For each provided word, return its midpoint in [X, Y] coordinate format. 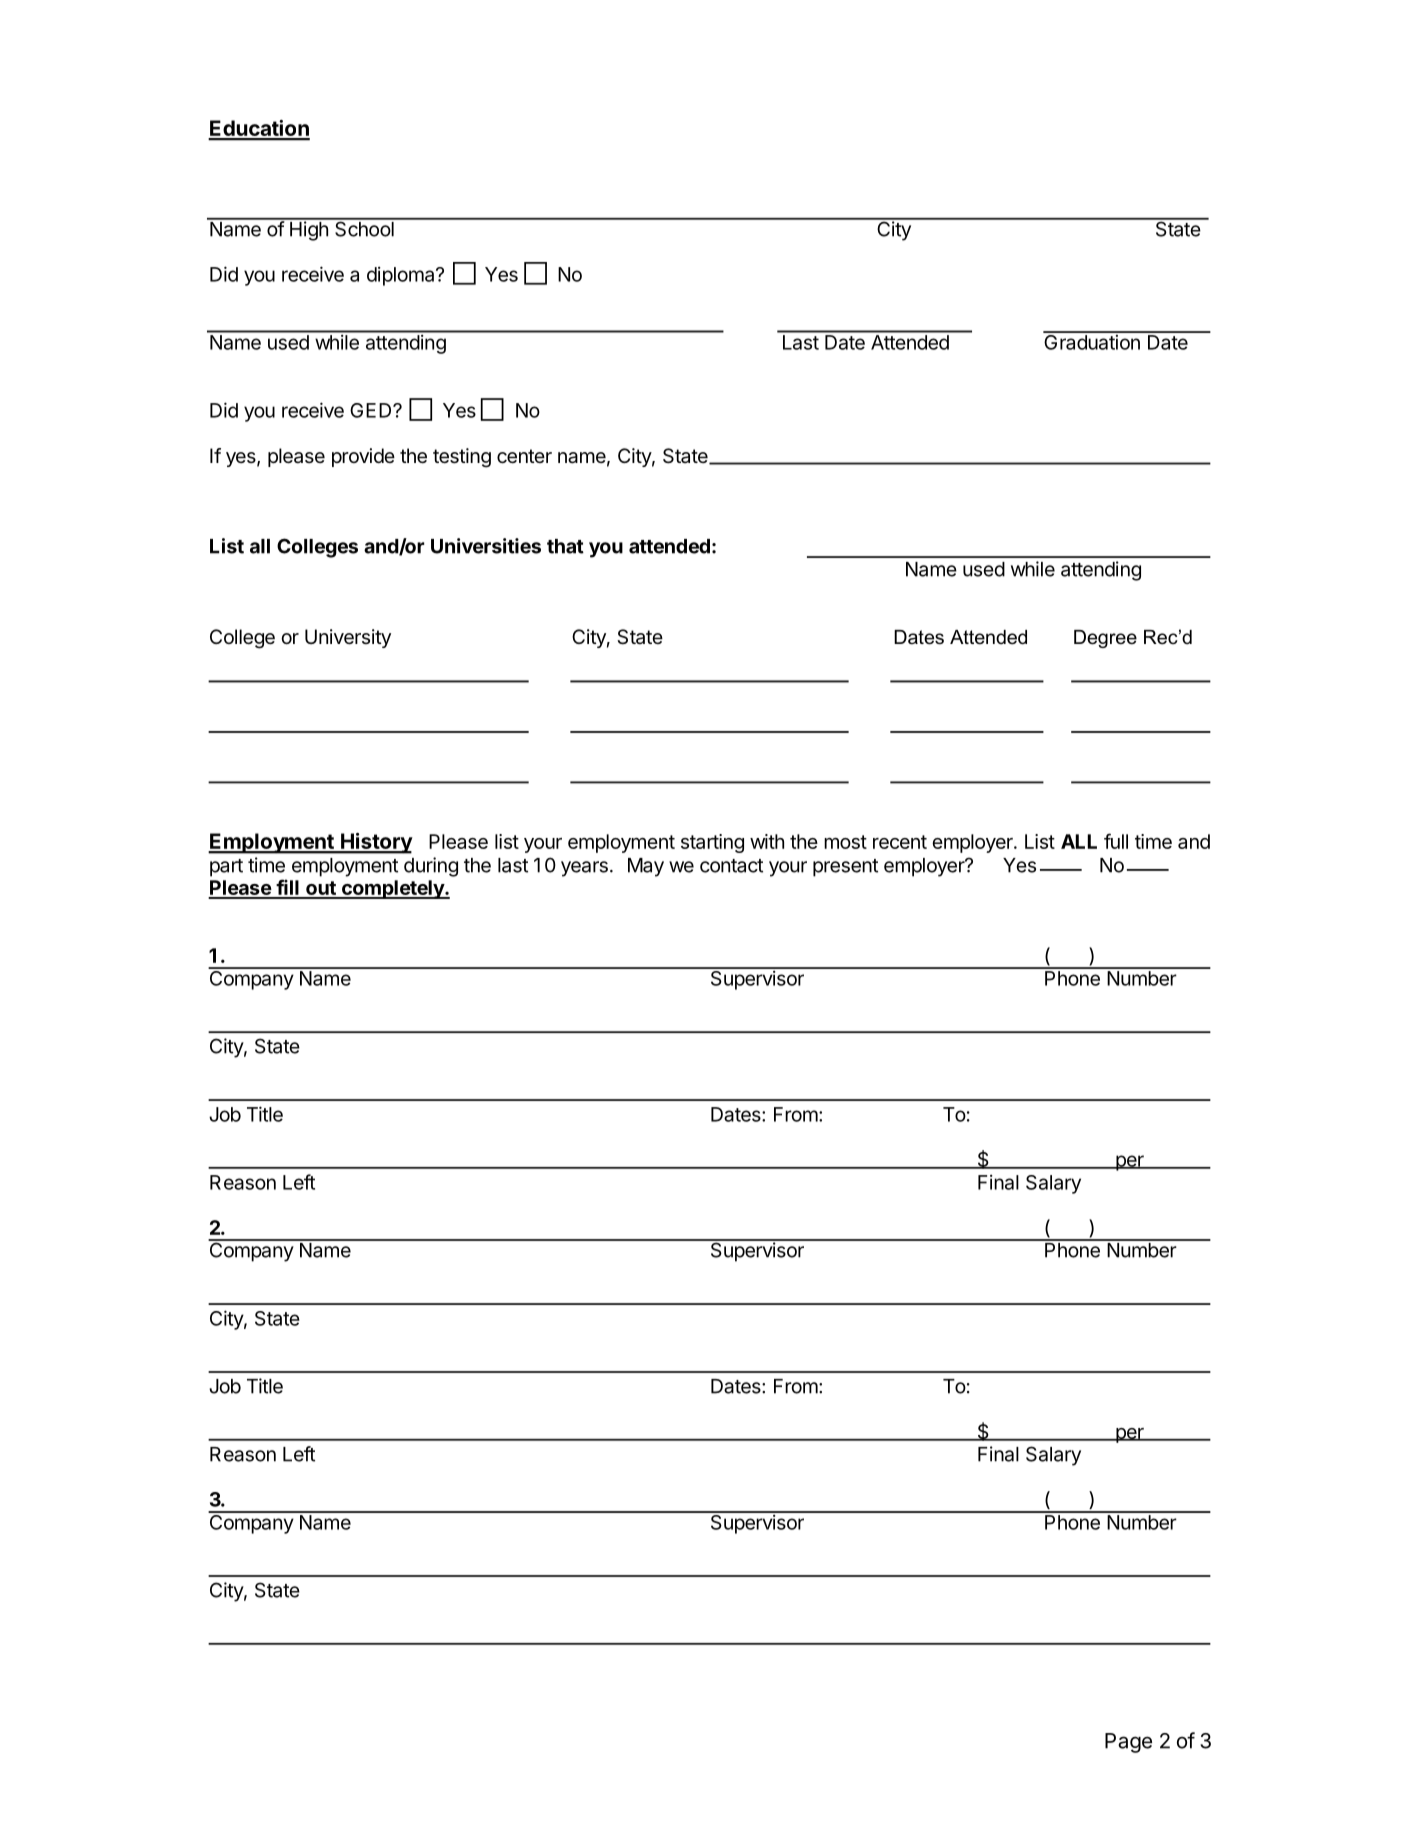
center [524, 456]
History [376, 843]
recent [900, 842]
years [584, 869]
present [845, 868]
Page [1128, 1743]
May [646, 867]
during [431, 867]
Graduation [1092, 341]
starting [712, 843]
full [1116, 841]
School [364, 228]
